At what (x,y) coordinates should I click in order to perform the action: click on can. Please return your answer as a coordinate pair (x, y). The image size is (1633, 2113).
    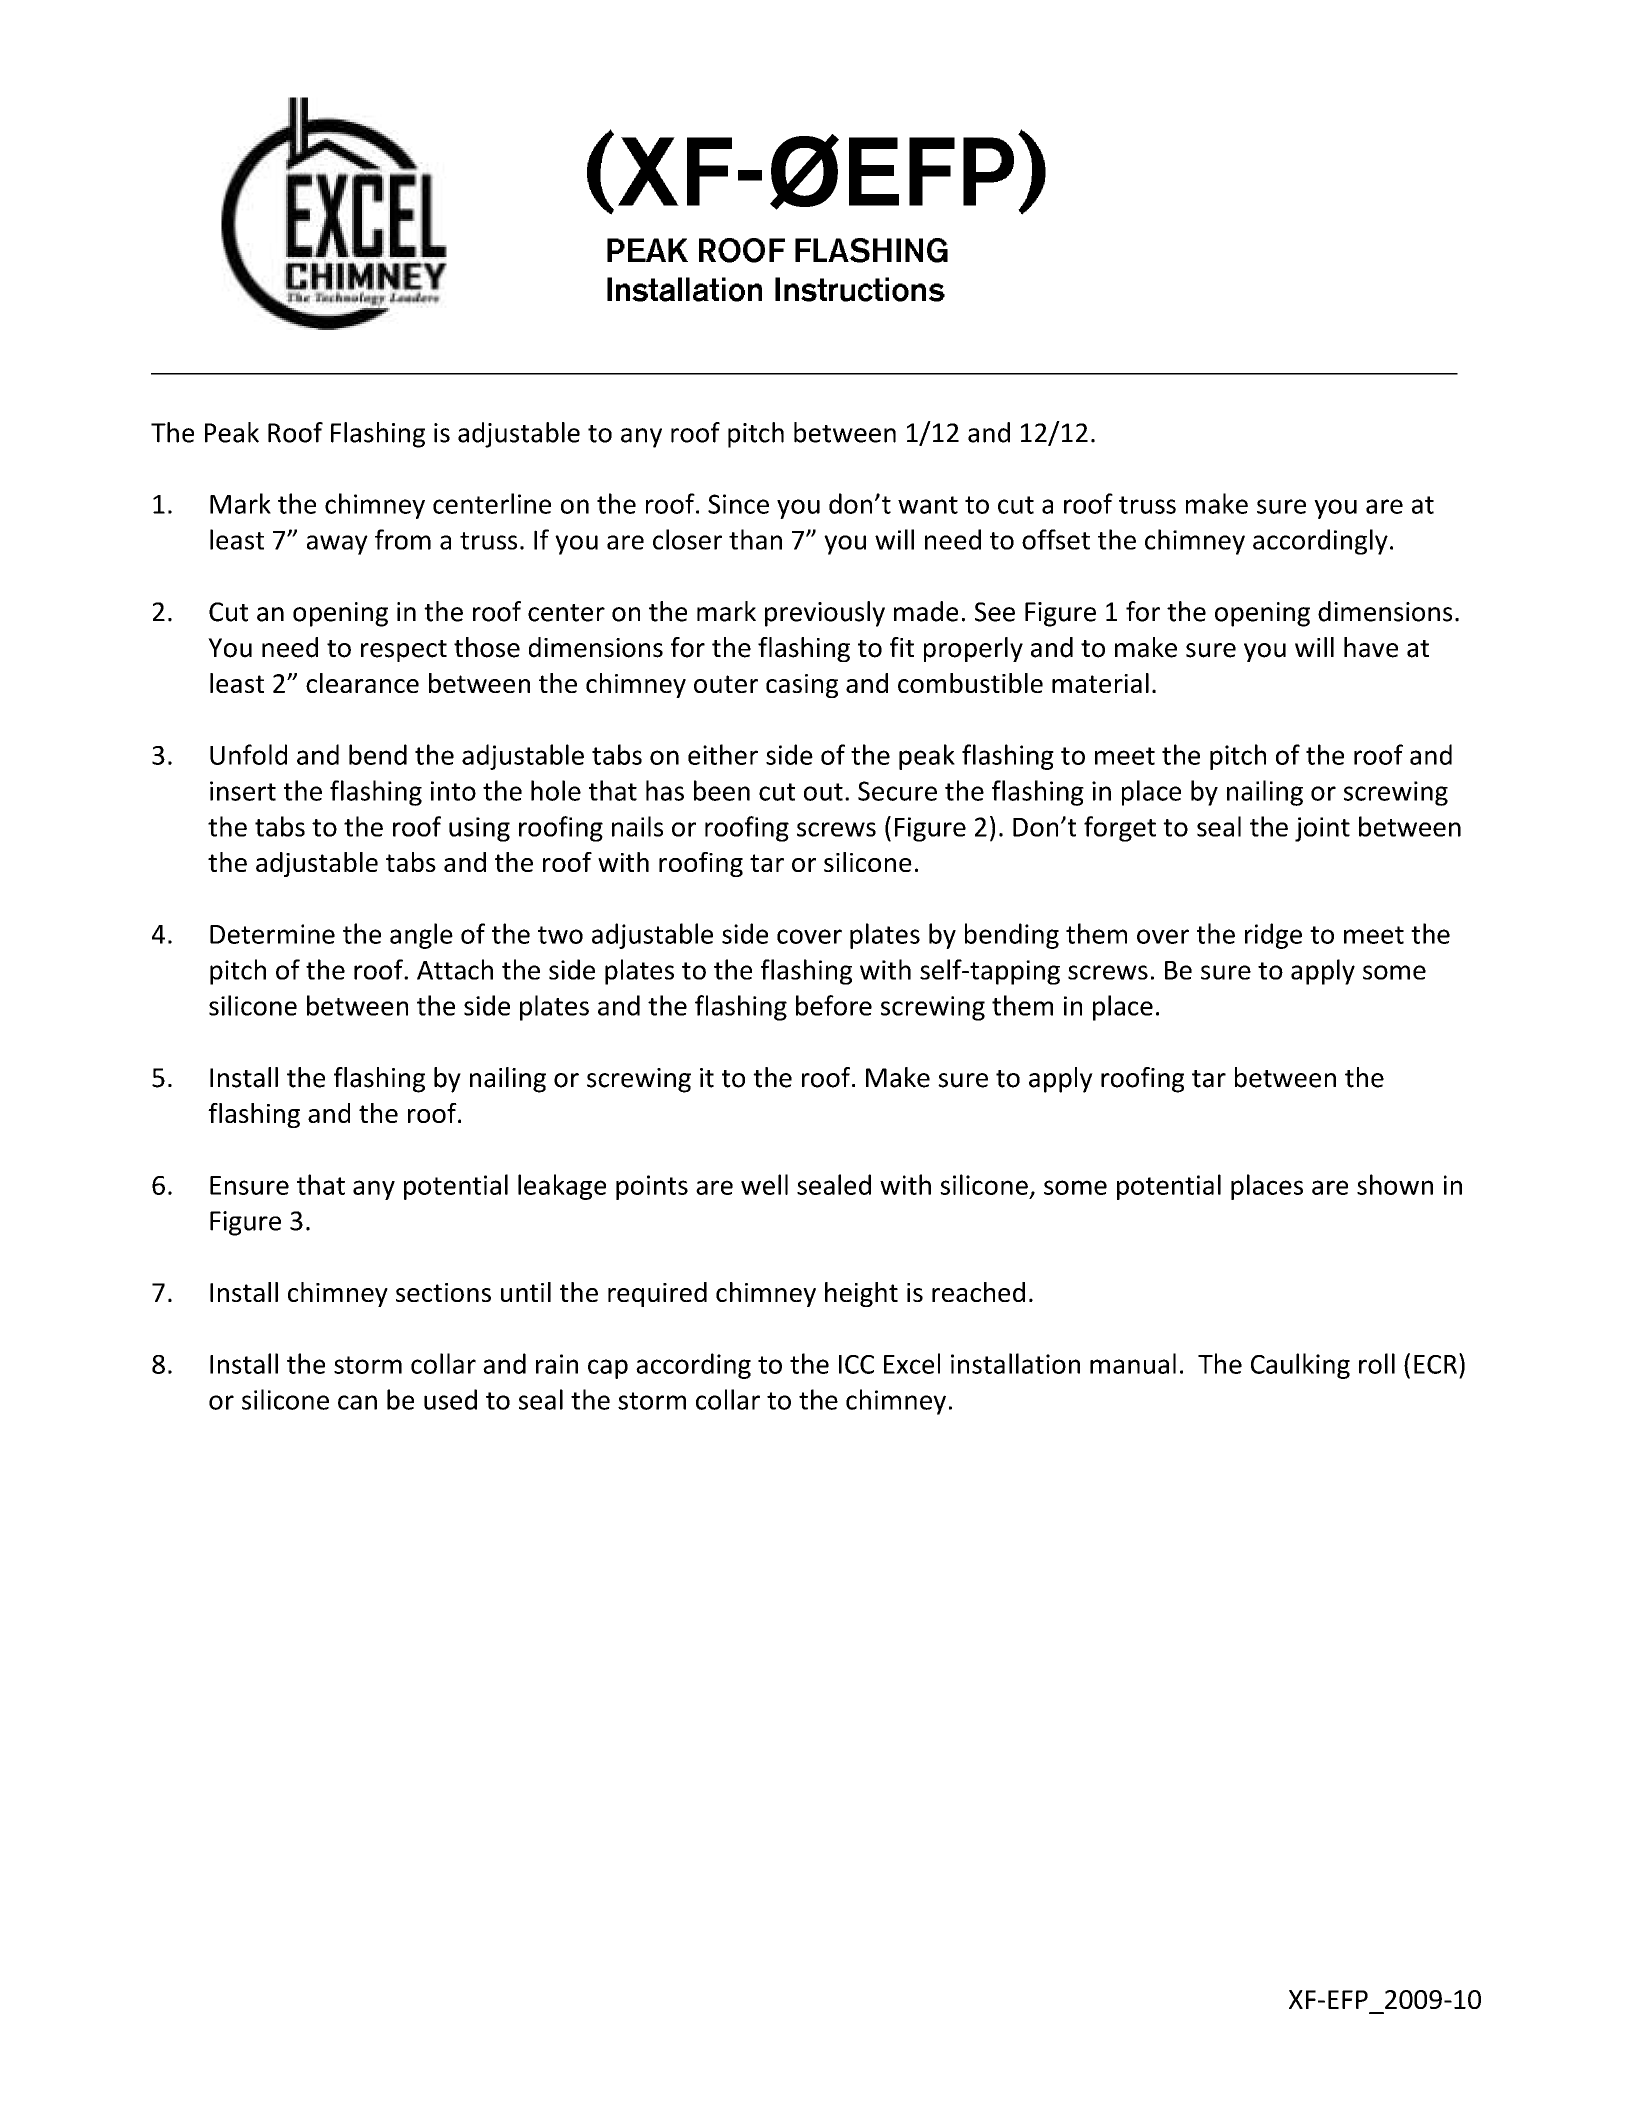
    Looking at the image, I should click on (357, 1402).
